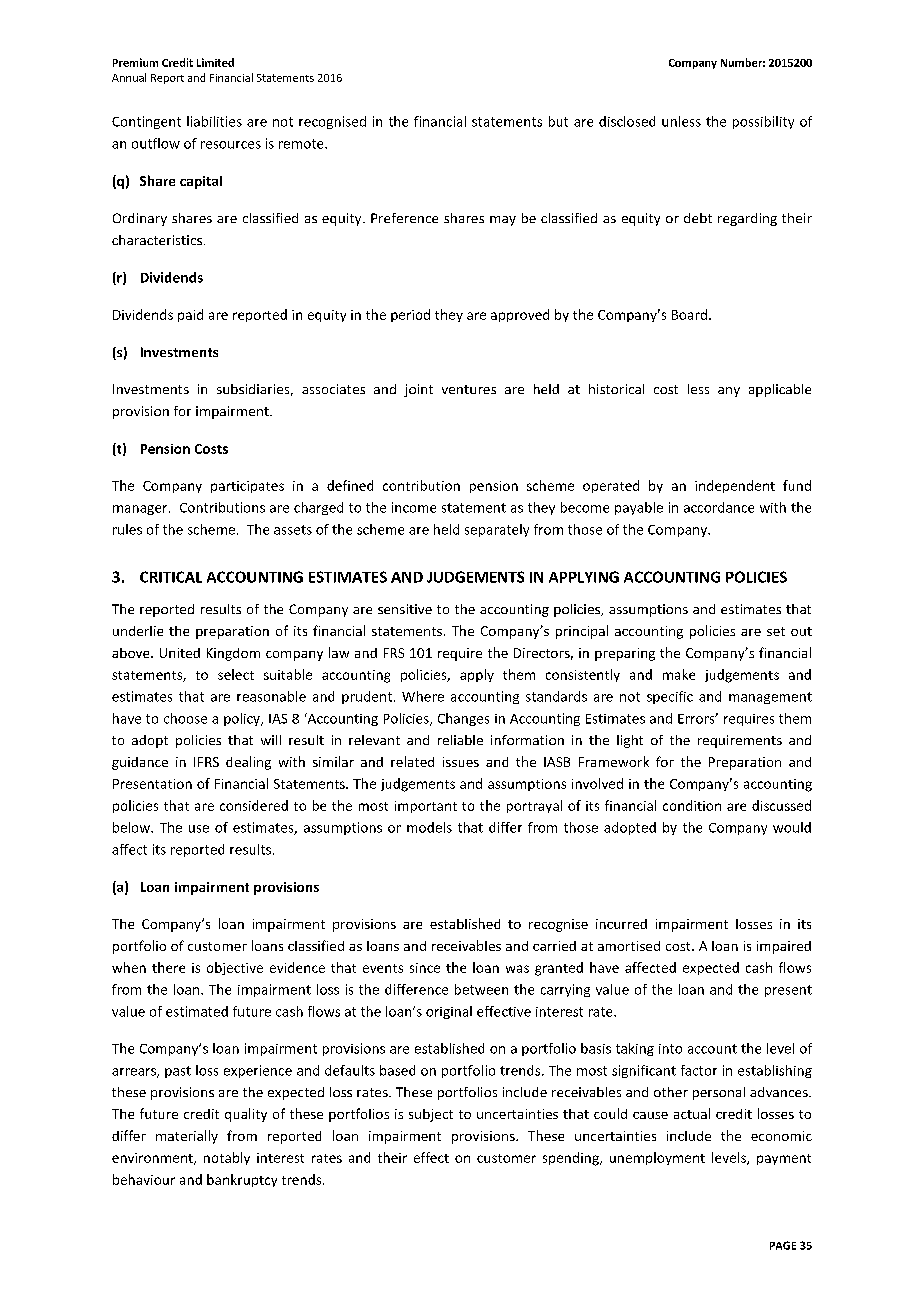  Describe the element at coordinates (763, 122) in the screenshot. I see `possibility` at that location.
